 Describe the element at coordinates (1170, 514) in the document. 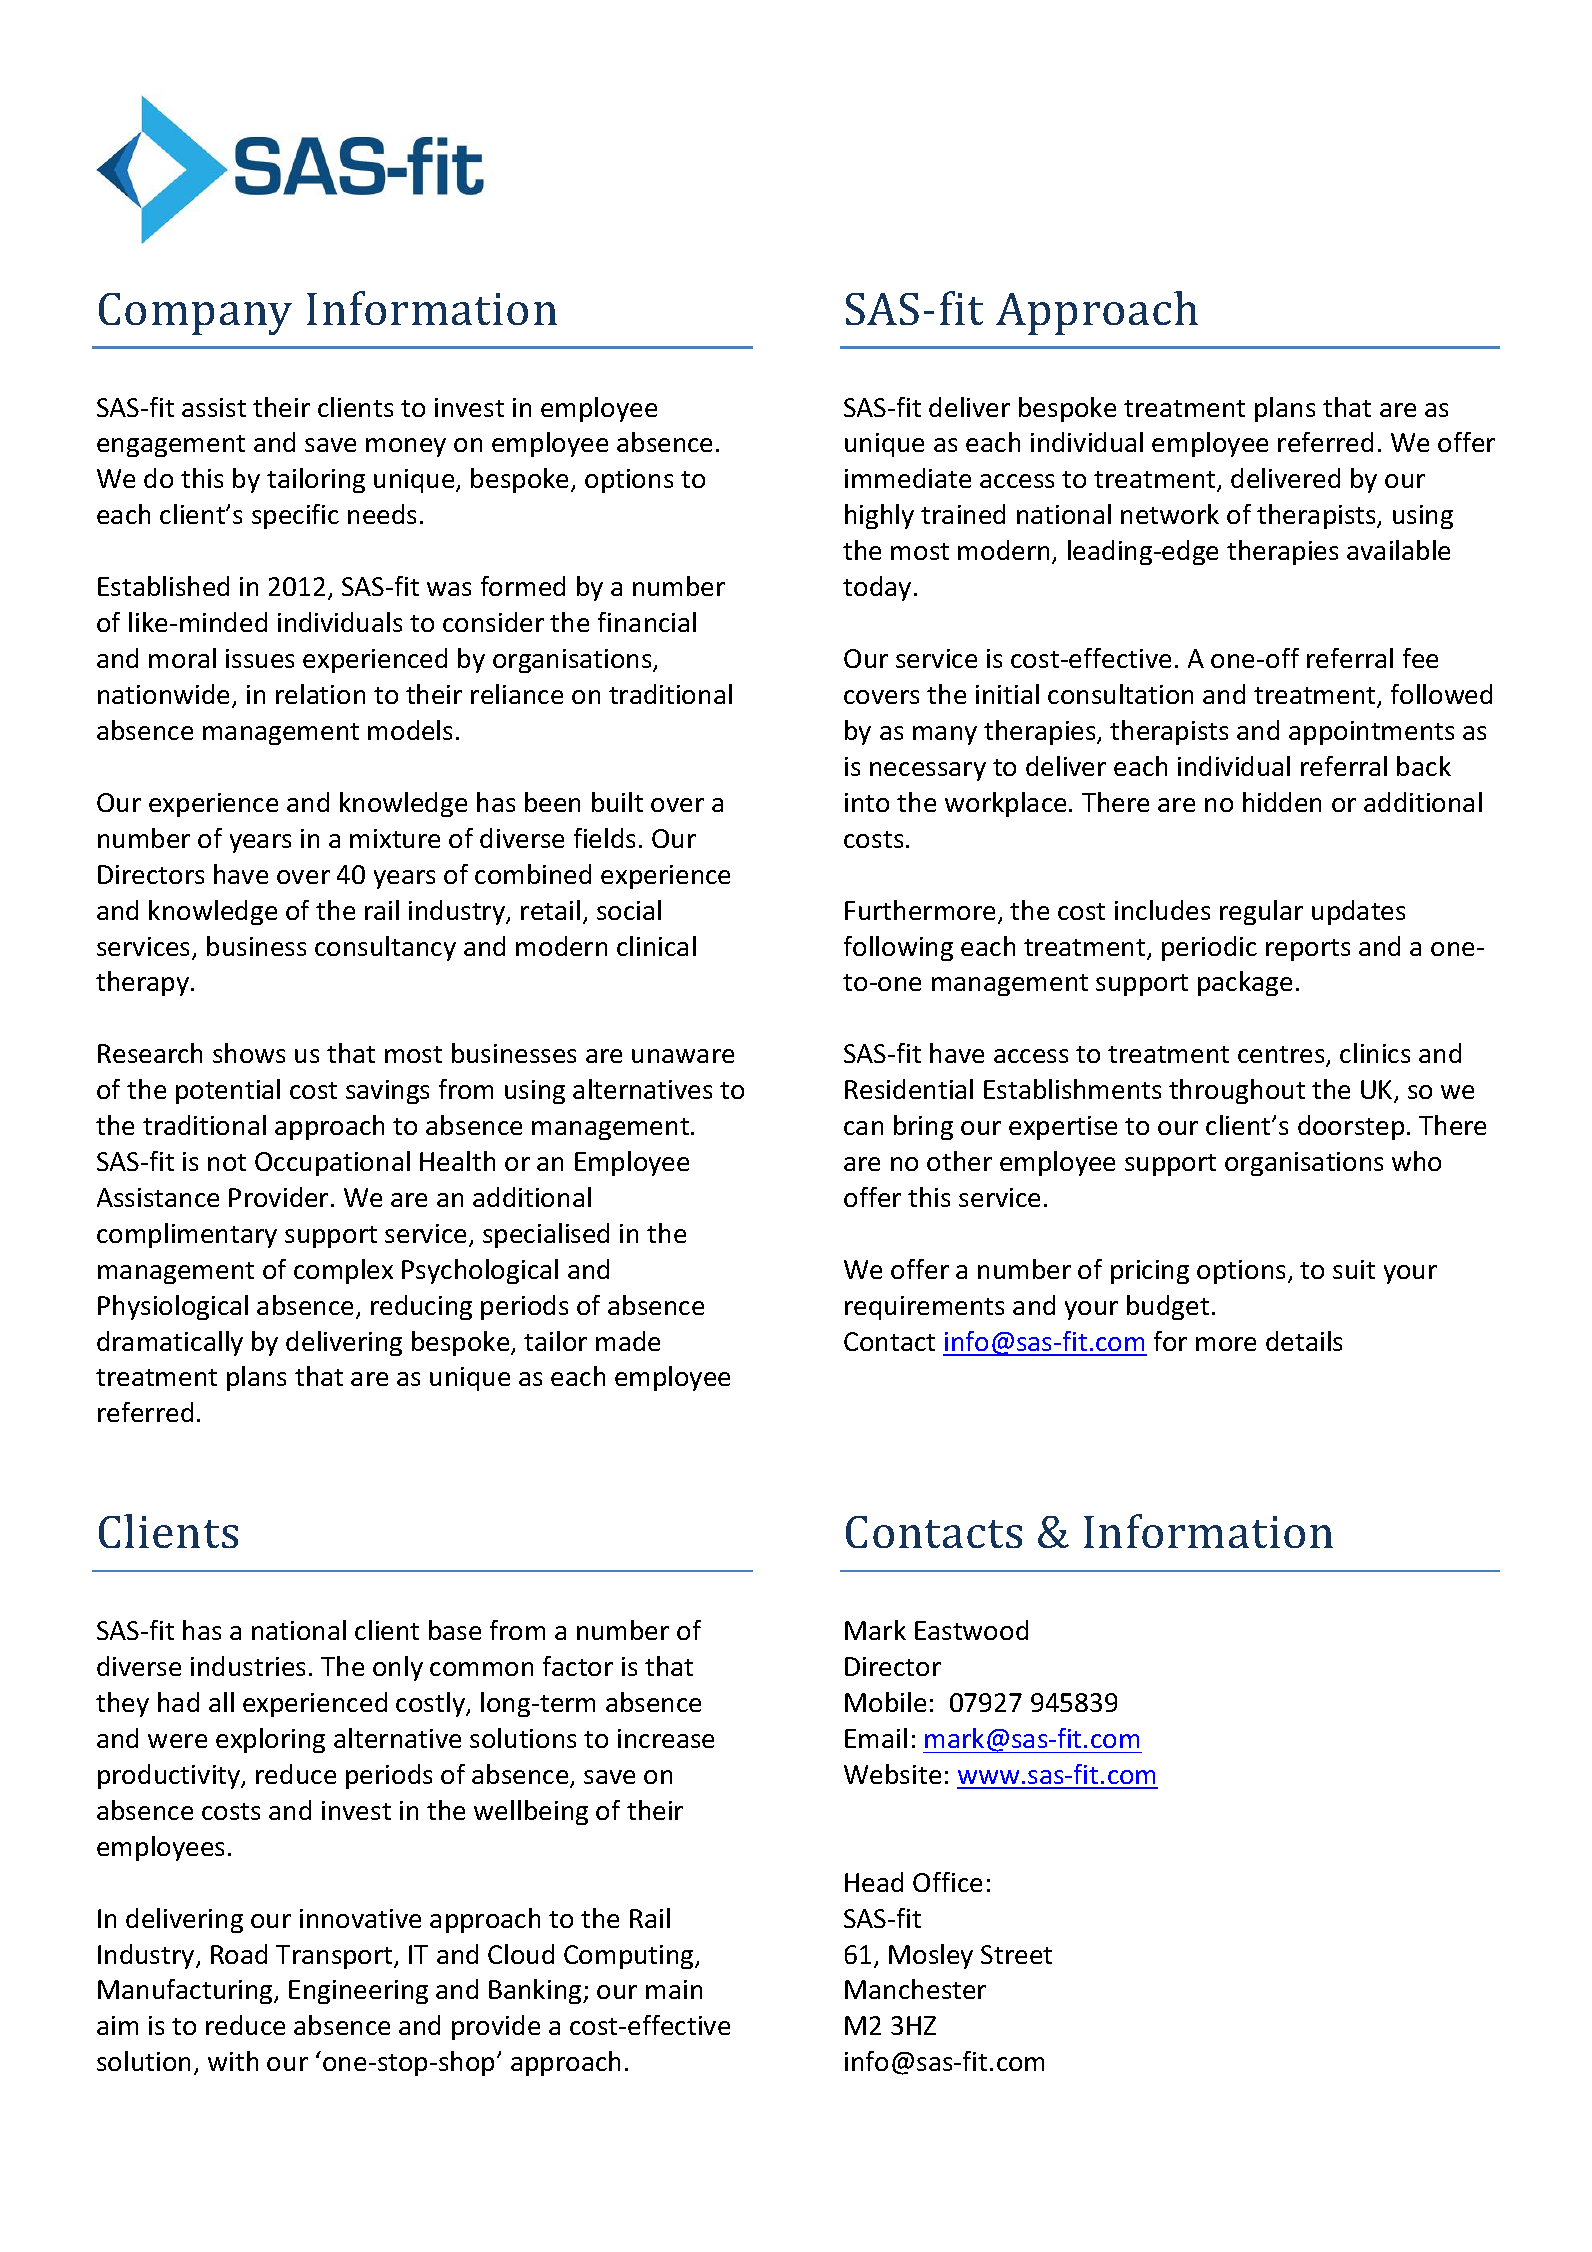

I see `network` at that location.
